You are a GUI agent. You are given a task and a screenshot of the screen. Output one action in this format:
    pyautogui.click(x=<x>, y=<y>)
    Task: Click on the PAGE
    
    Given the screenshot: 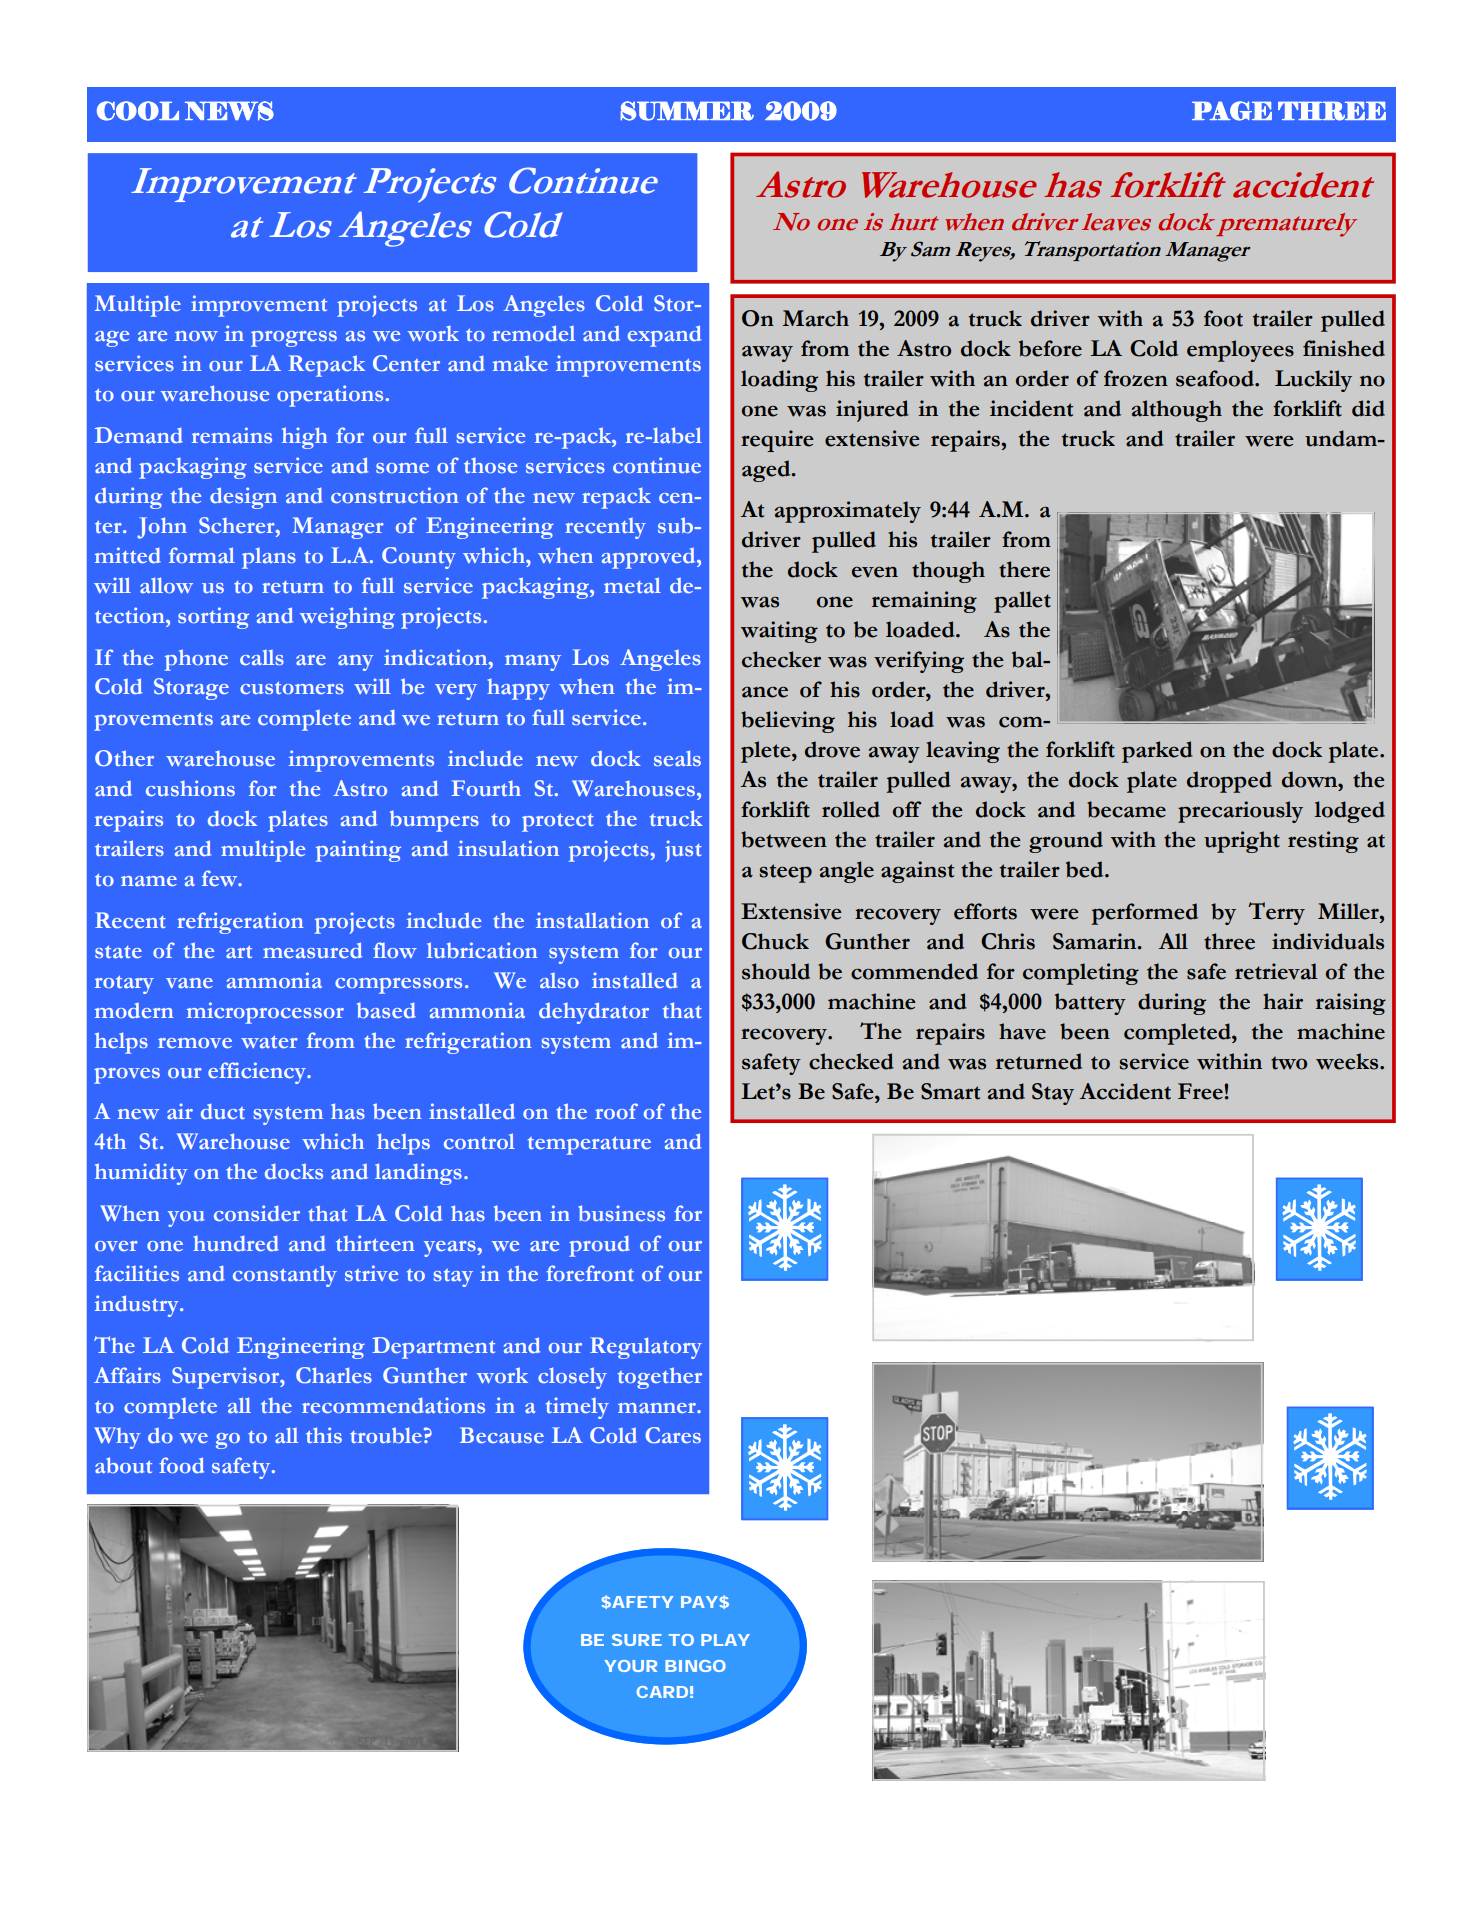 What is the action you would take?
    pyautogui.click(x=1232, y=111)
